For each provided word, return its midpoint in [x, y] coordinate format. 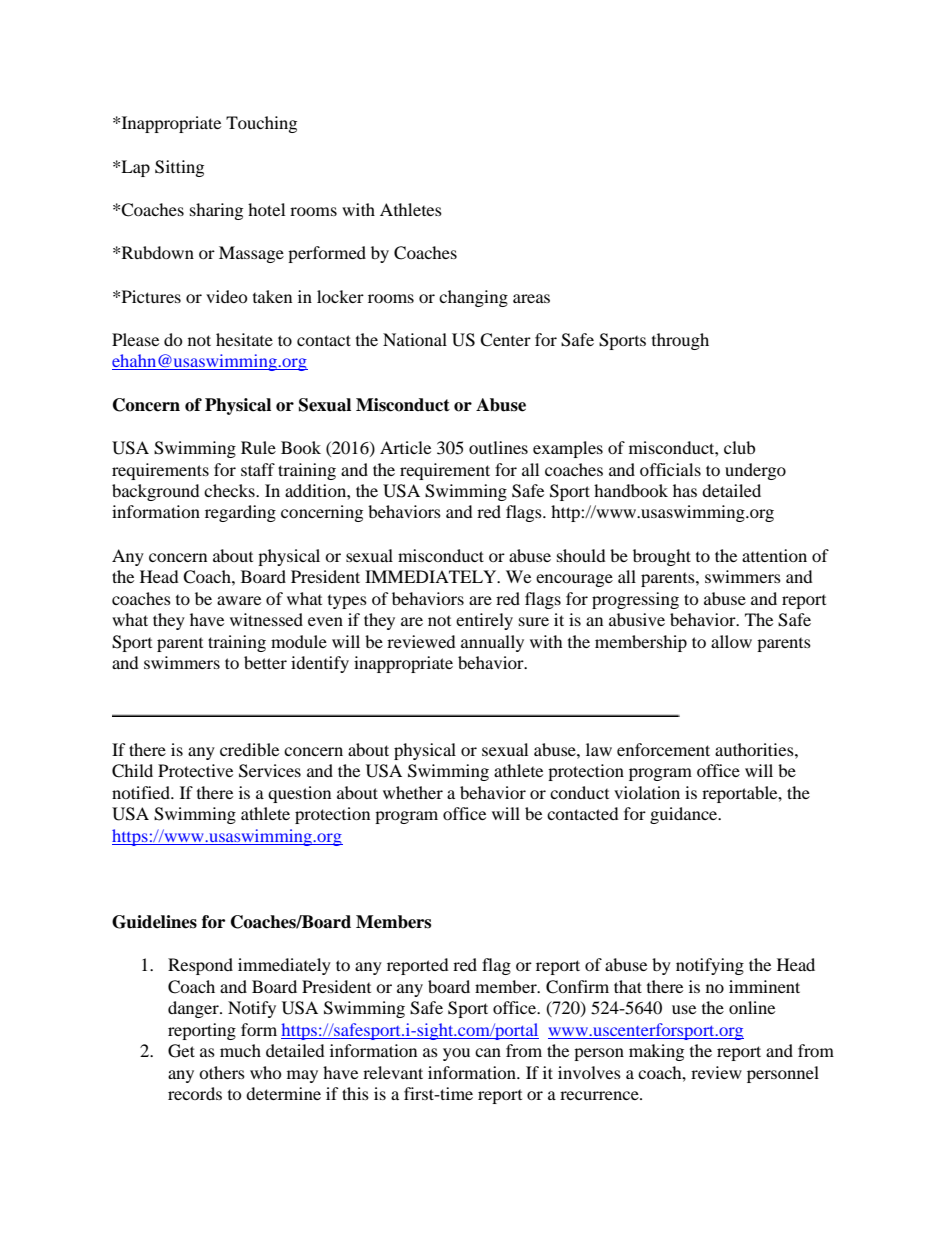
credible [249, 749]
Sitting [179, 168]
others [222, 1072]
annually [492, 643]
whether [413, 792]
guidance [685, 815]
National [415, 339]
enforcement [663, 749]
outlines [498, 447]
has [685, 490]
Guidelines [154, 922]
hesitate [244, 339]
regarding [240, 513]
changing [473, 298]
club [739, 447]
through [680, 341]
